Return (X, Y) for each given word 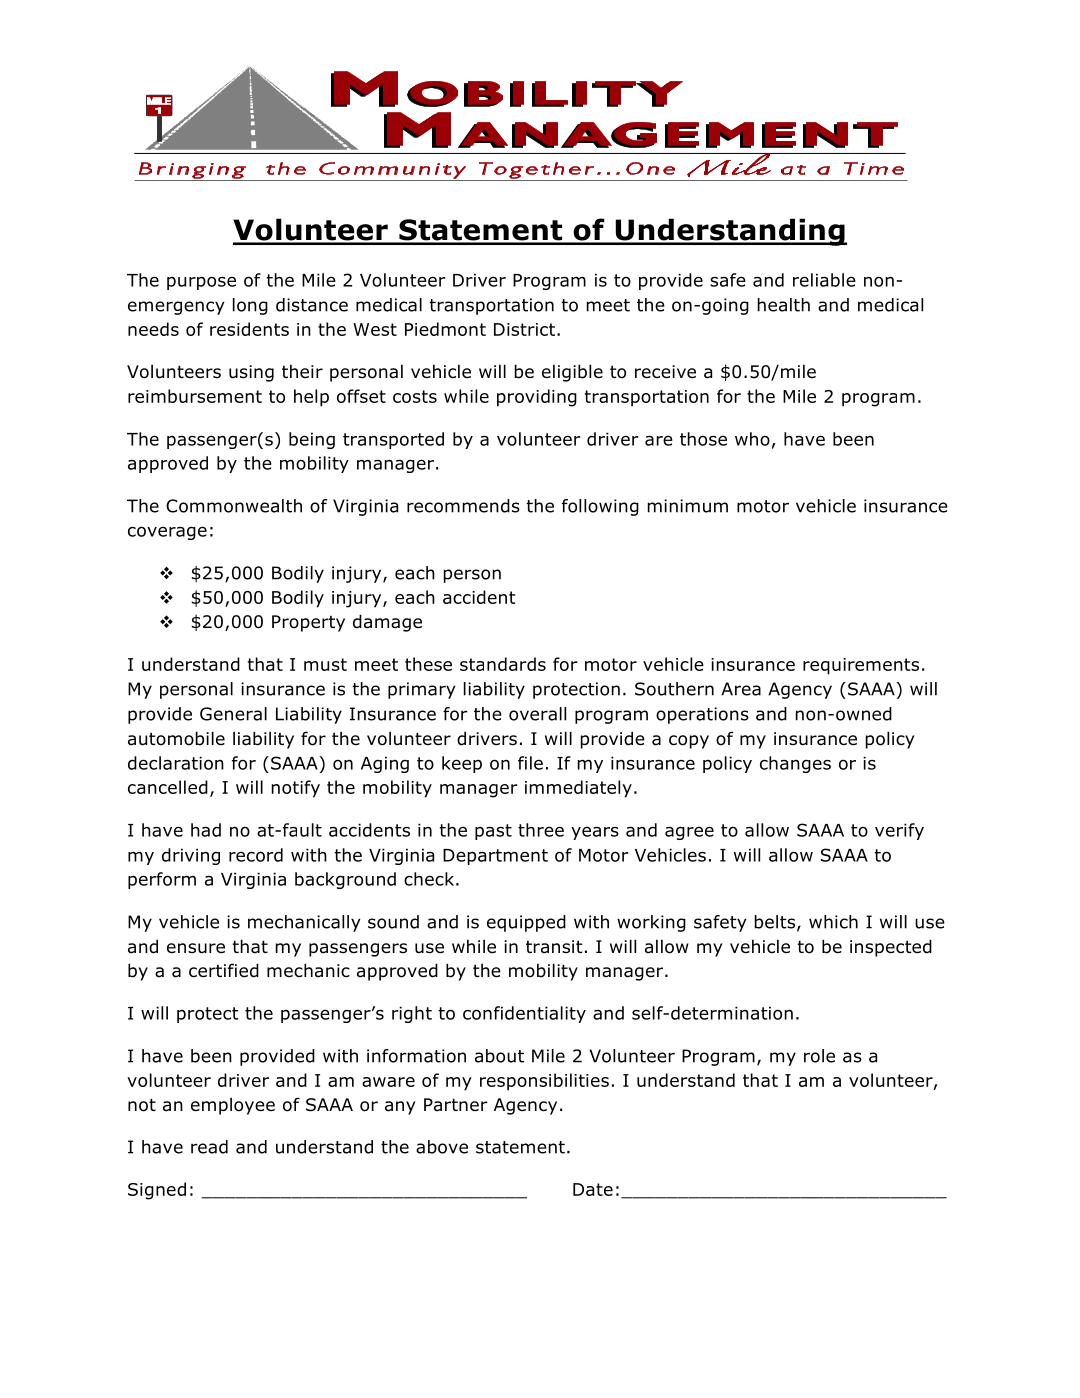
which (833, 922)
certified (224, 970)
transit (554, 947)
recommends (463, 506)
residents (249, 329)
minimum (688, 506)
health (784, 305)
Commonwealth (234, 506)
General (233, 714)
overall (537, 714)
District (524, 329)
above (442, 1147)
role (819, 1056)
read (209, 1147)
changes (795, 764)
